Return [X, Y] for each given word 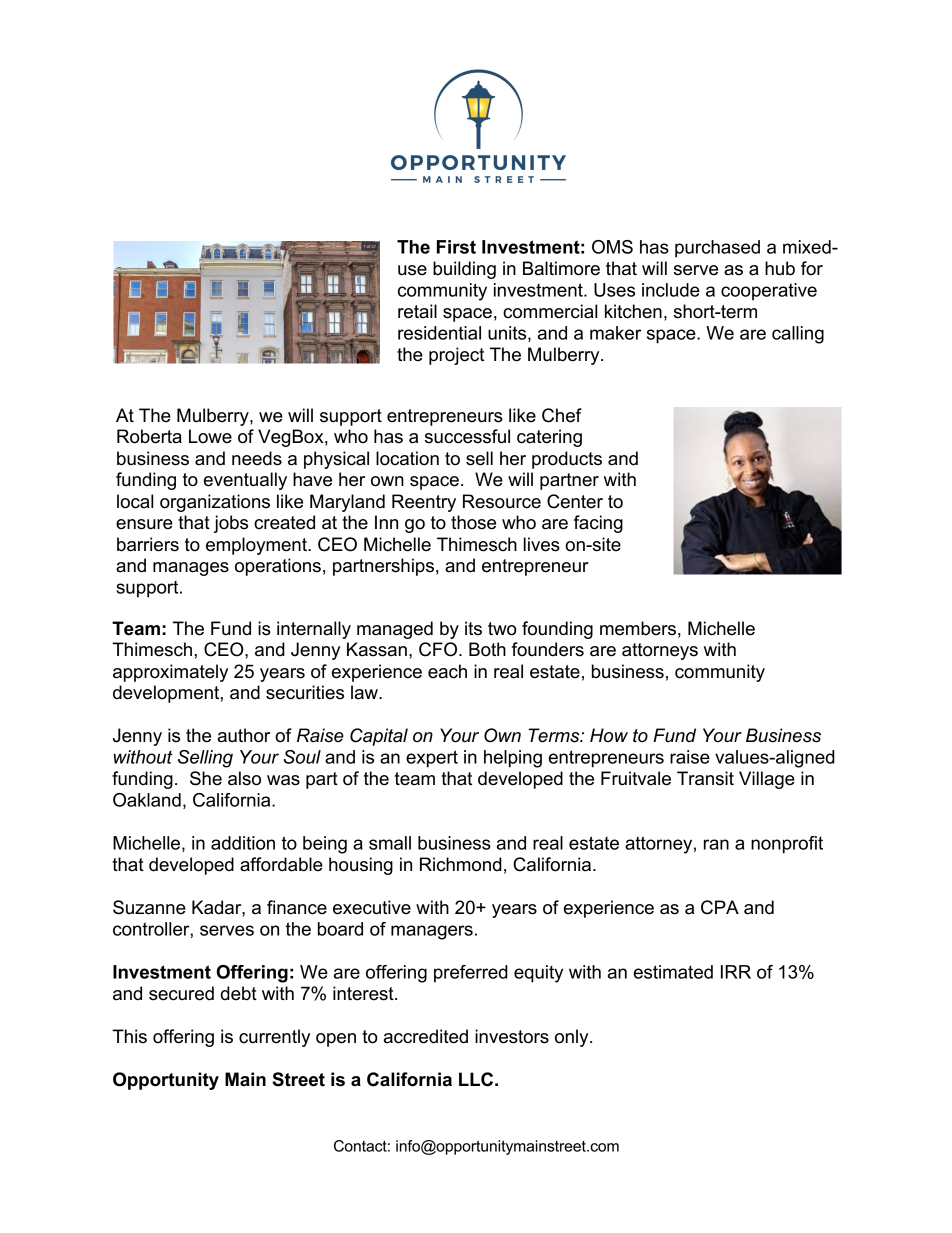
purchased [717, 249]
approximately [170, 673]
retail [417, 311]
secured [181, 993]
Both [487, 649]
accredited [426, 1036]
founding [557, 630]
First [456, 247]
